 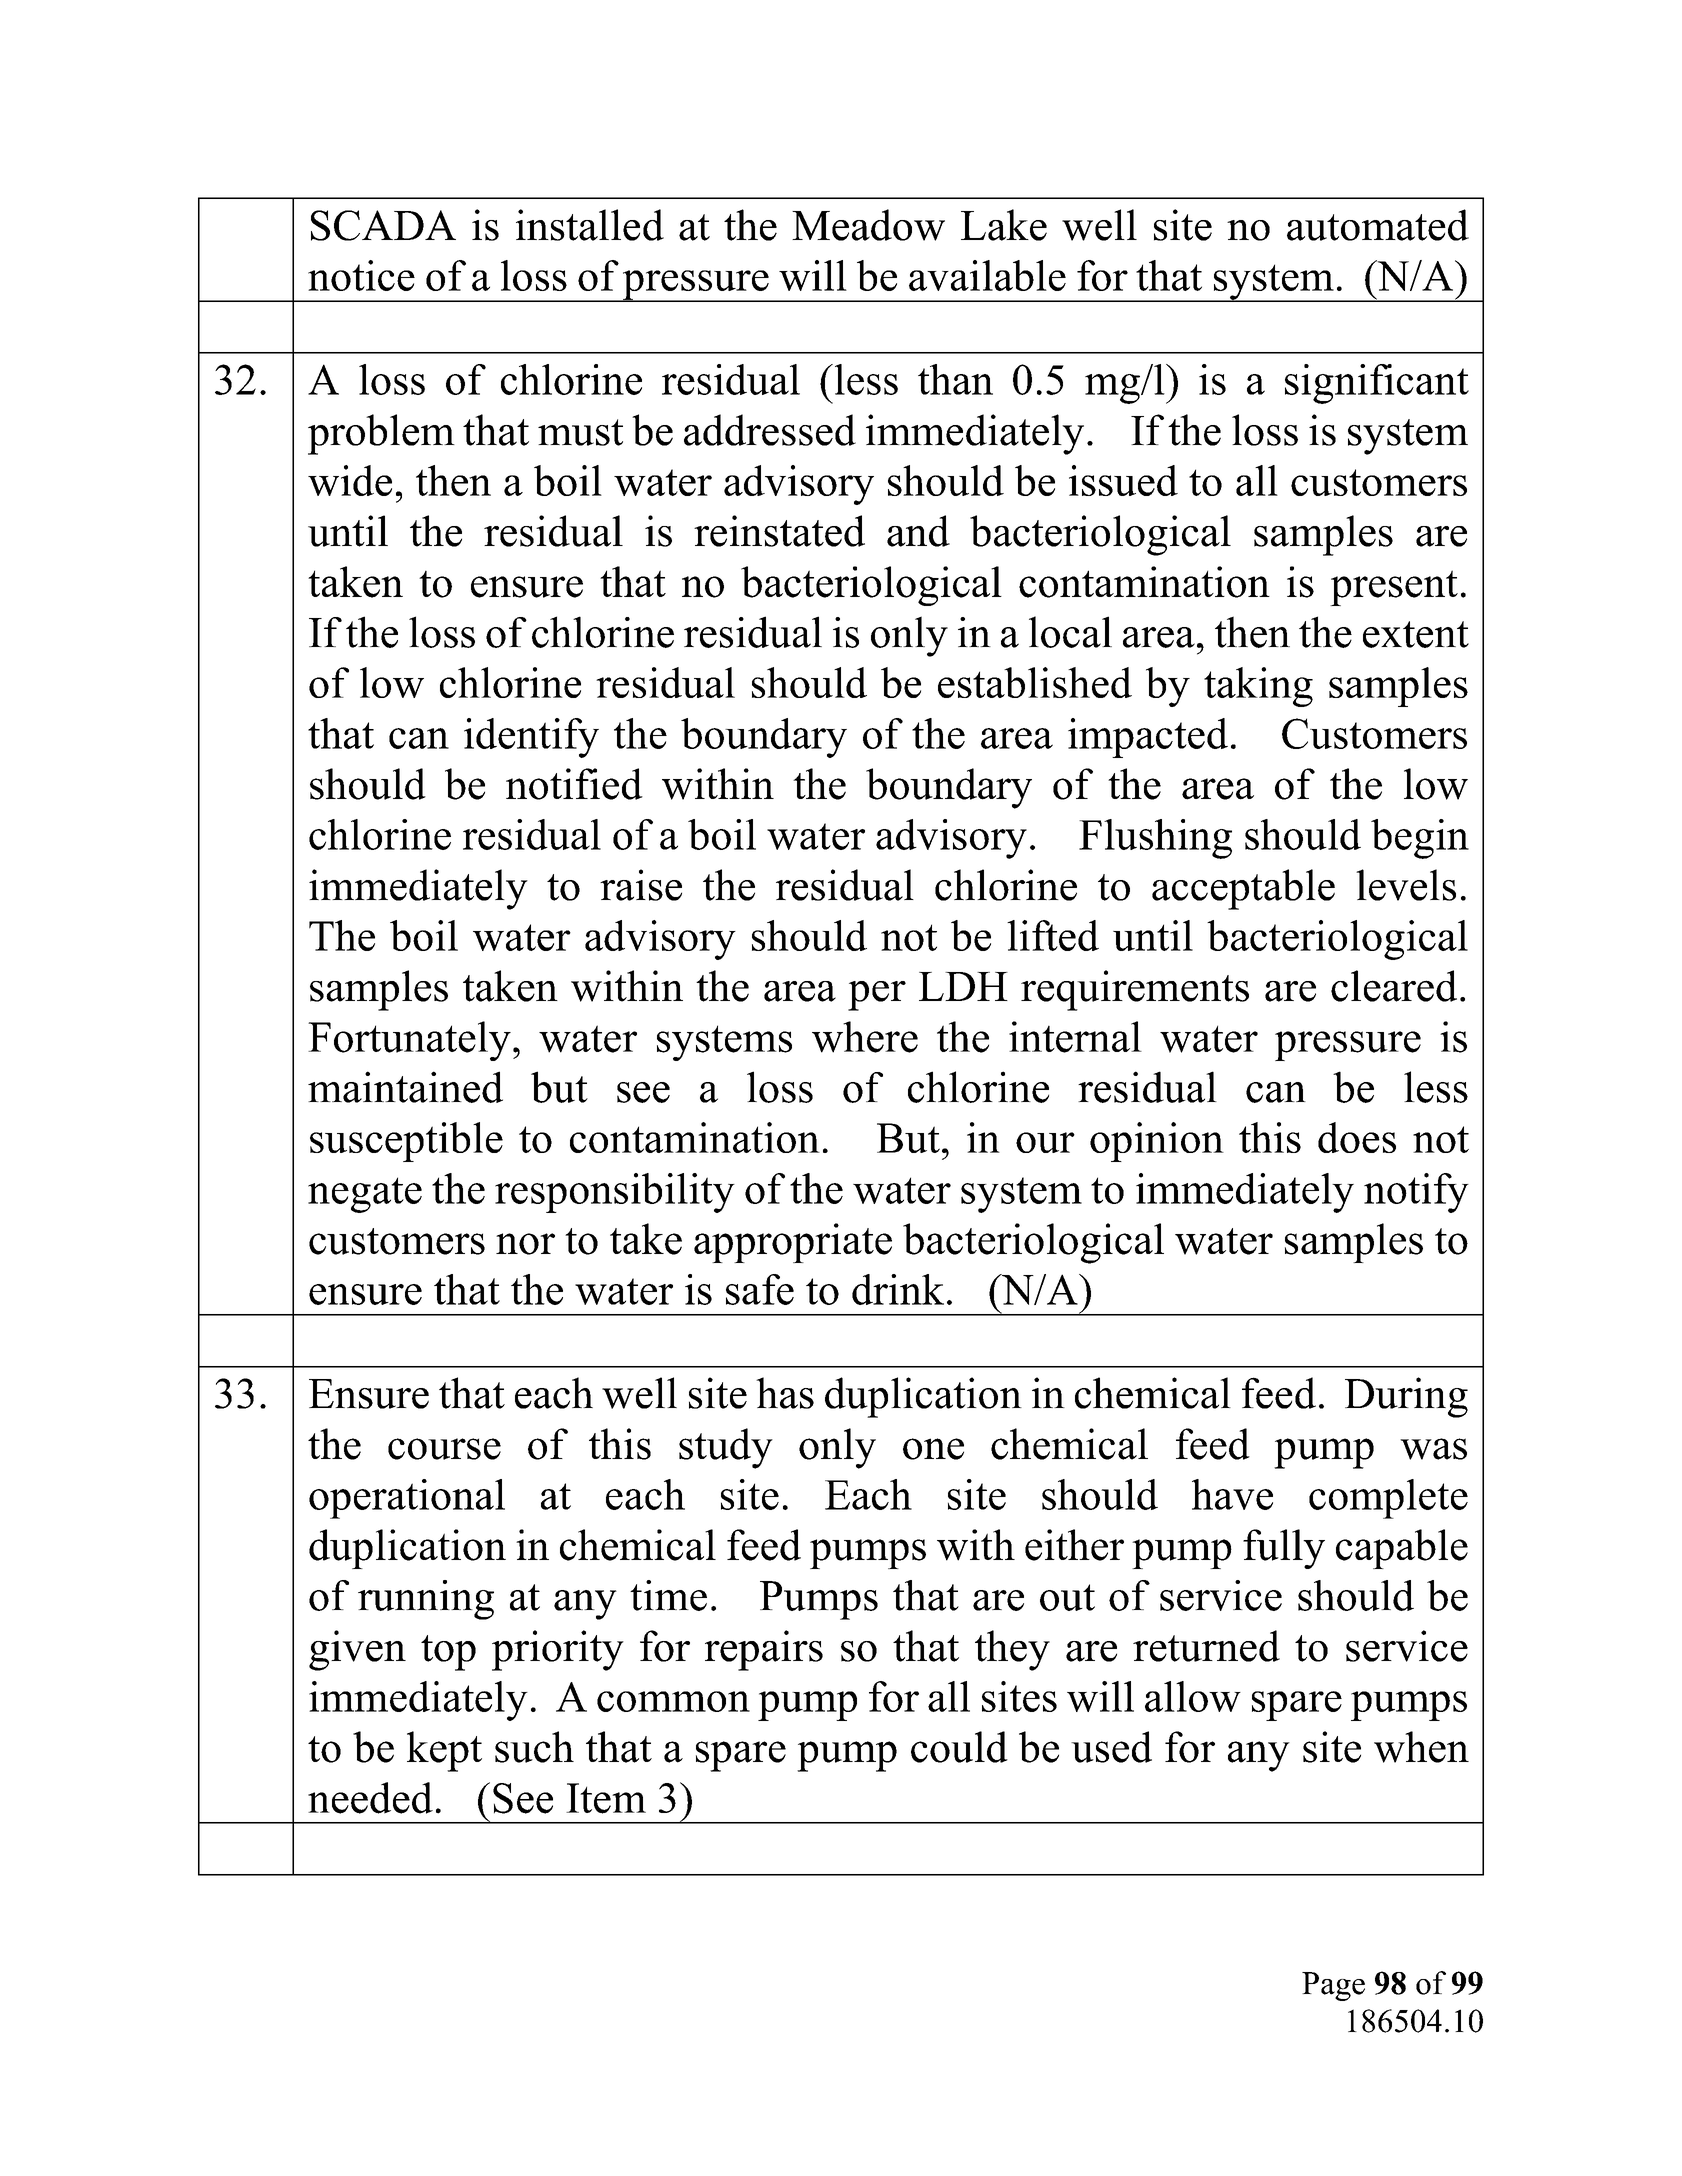 What do you see at coordinates (987, 275) in the screenshot?
I see `available` at bounding box center [987, 275].
